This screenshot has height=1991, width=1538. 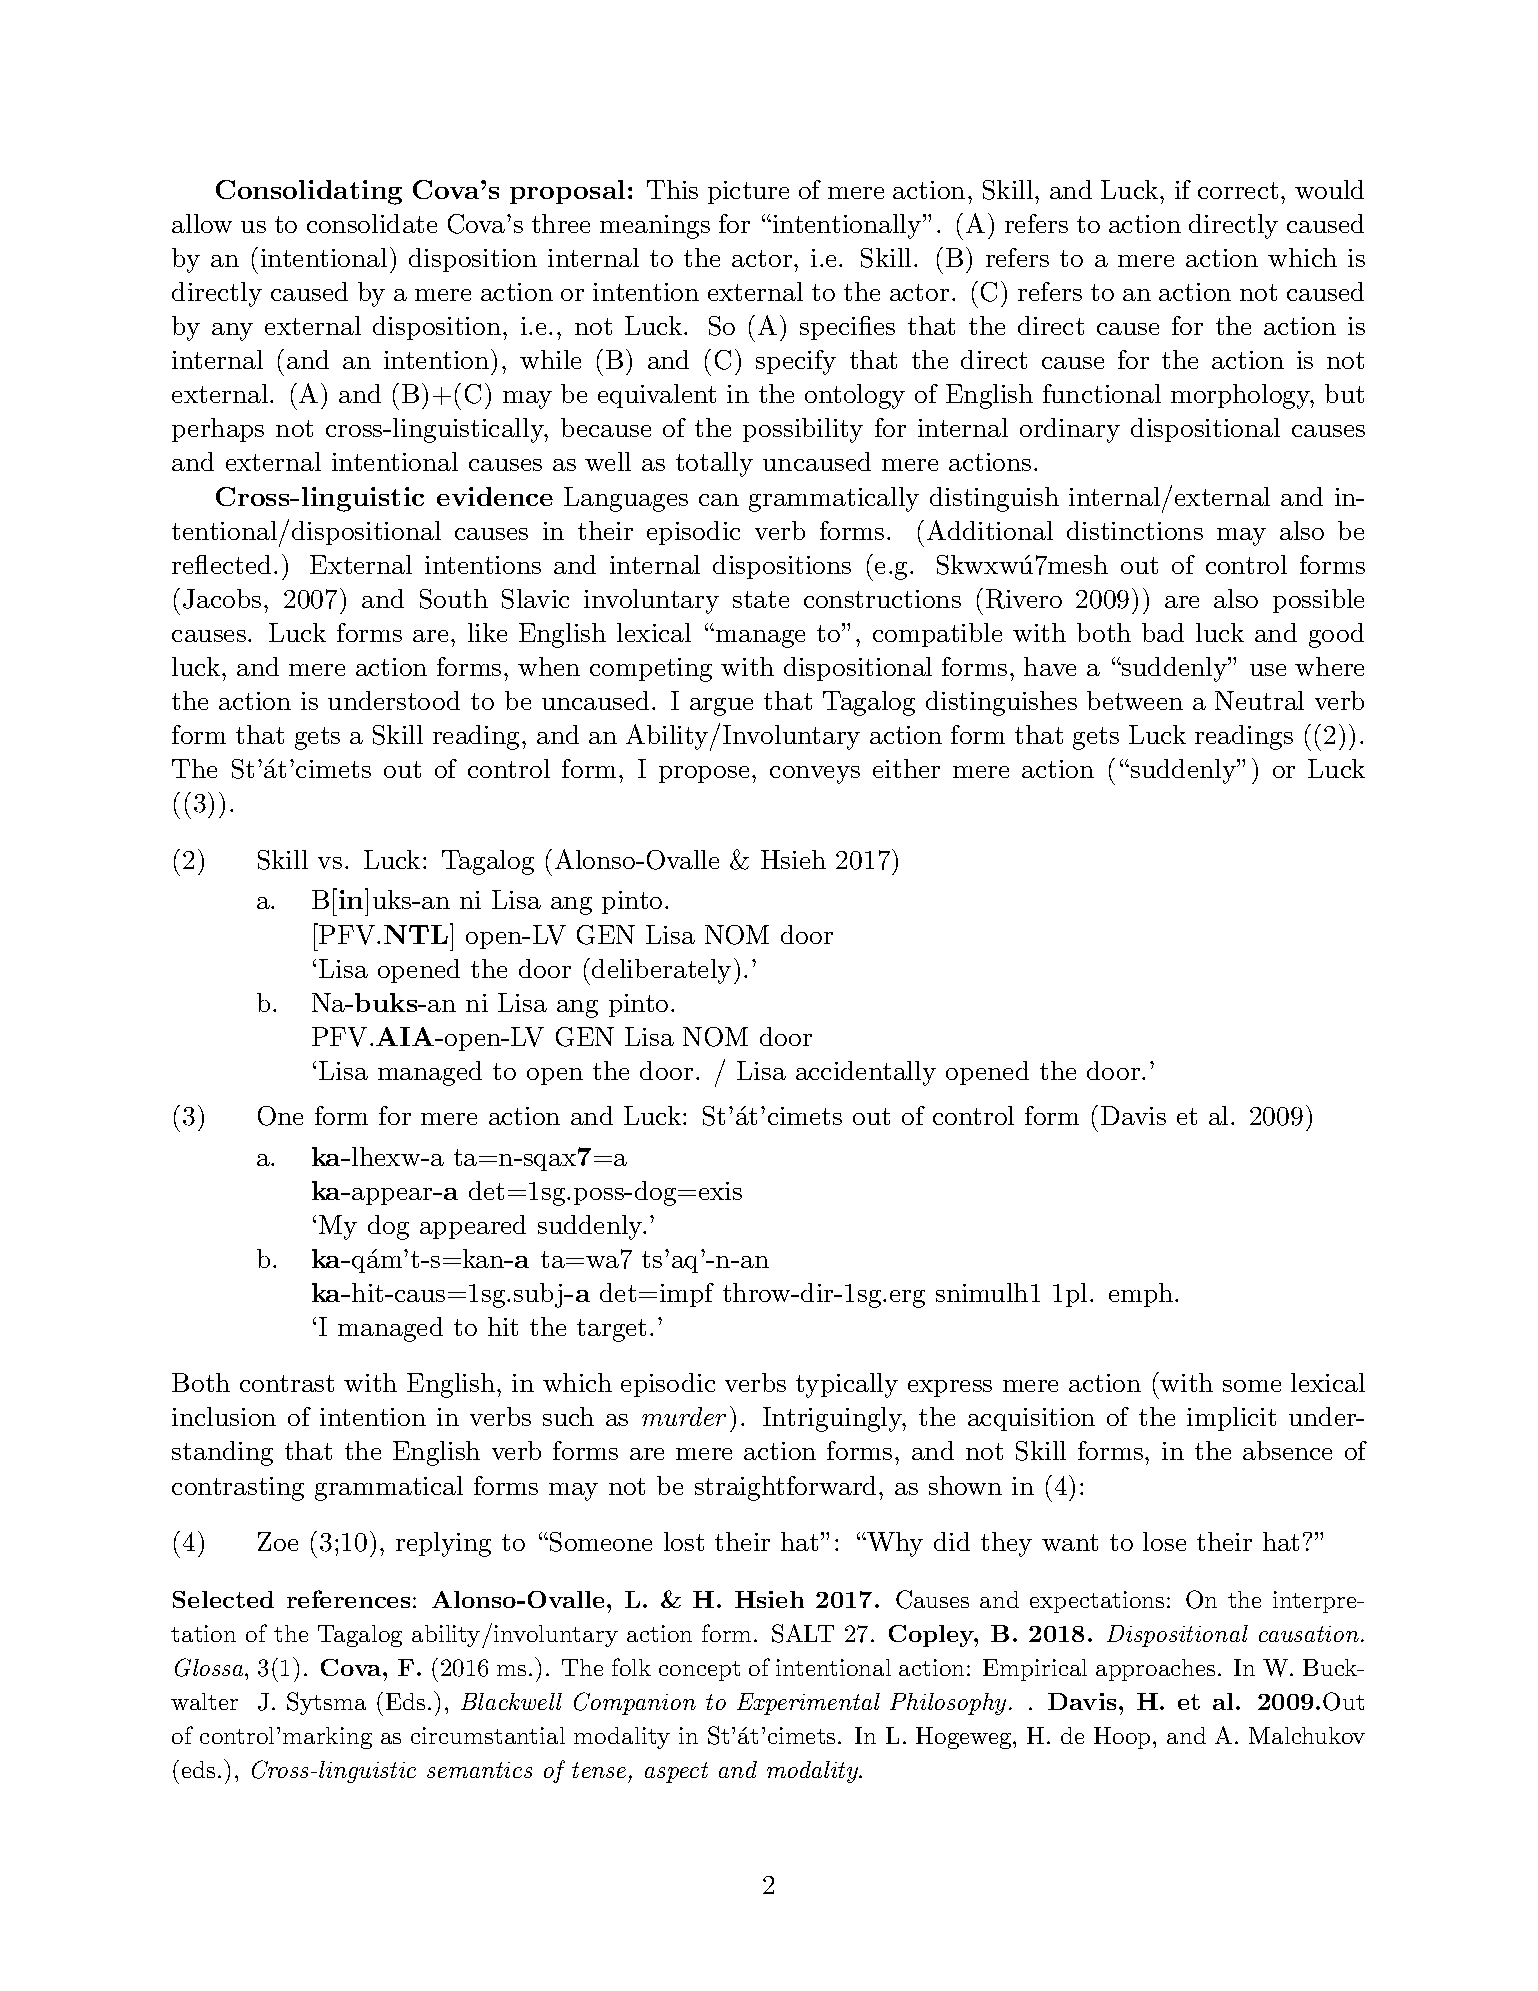 What do you see at coordinates (488, 1735) in the screenshot?
I see `circumstantial` at bounding box center [488, 1735].
